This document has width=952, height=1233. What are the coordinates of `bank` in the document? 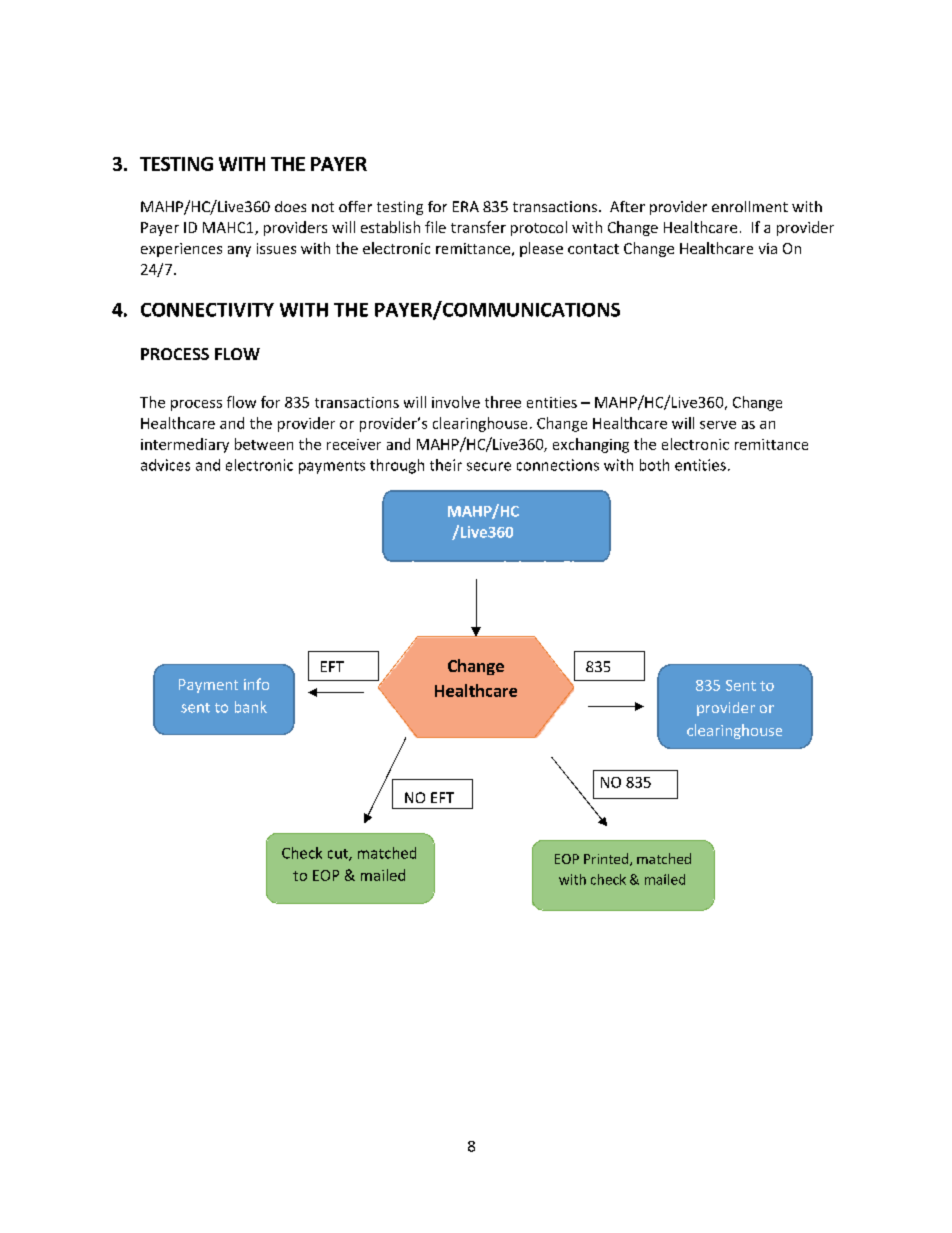 It's located at (251, 707).
